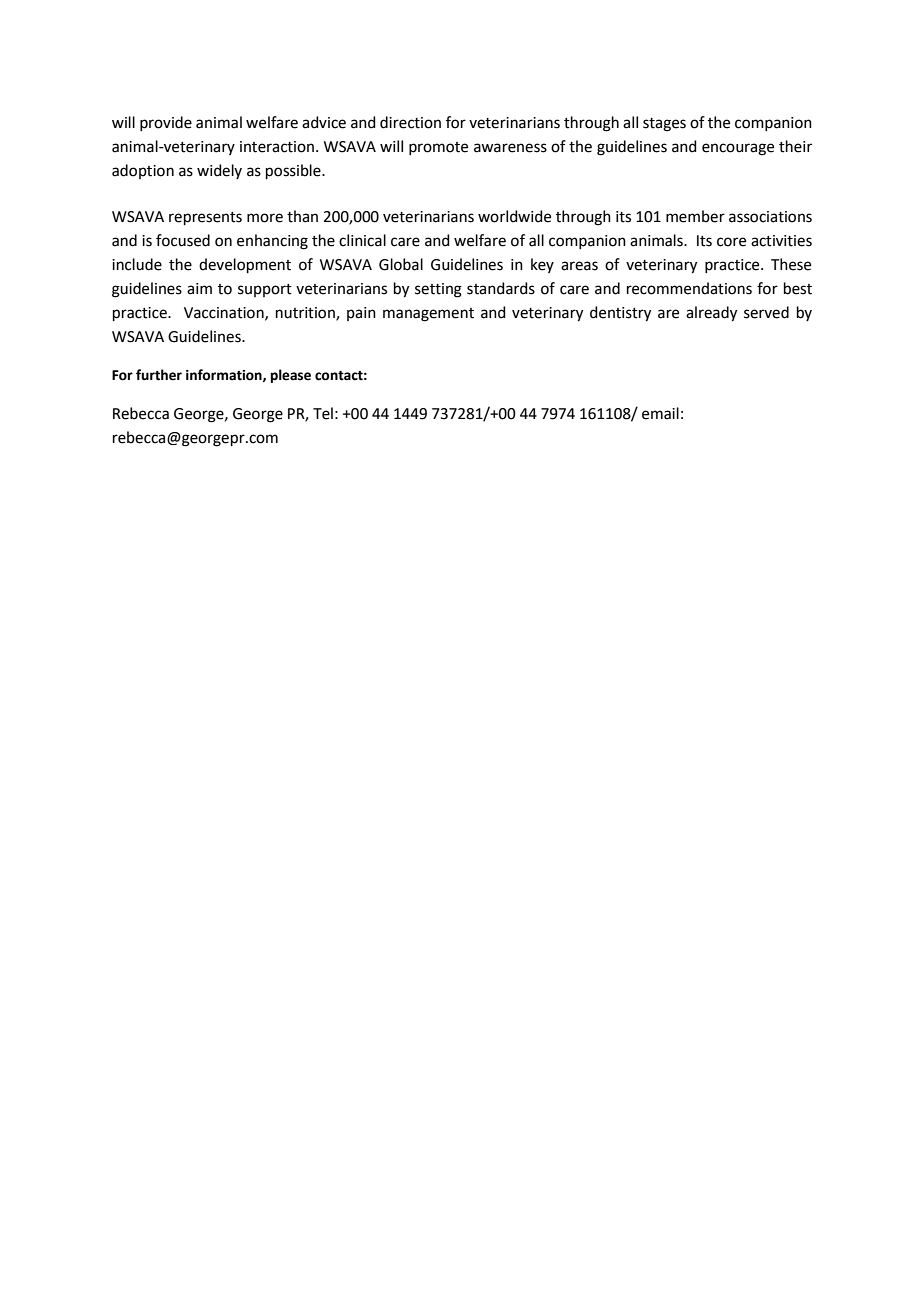  I want to click on development, so click(245, 265).
